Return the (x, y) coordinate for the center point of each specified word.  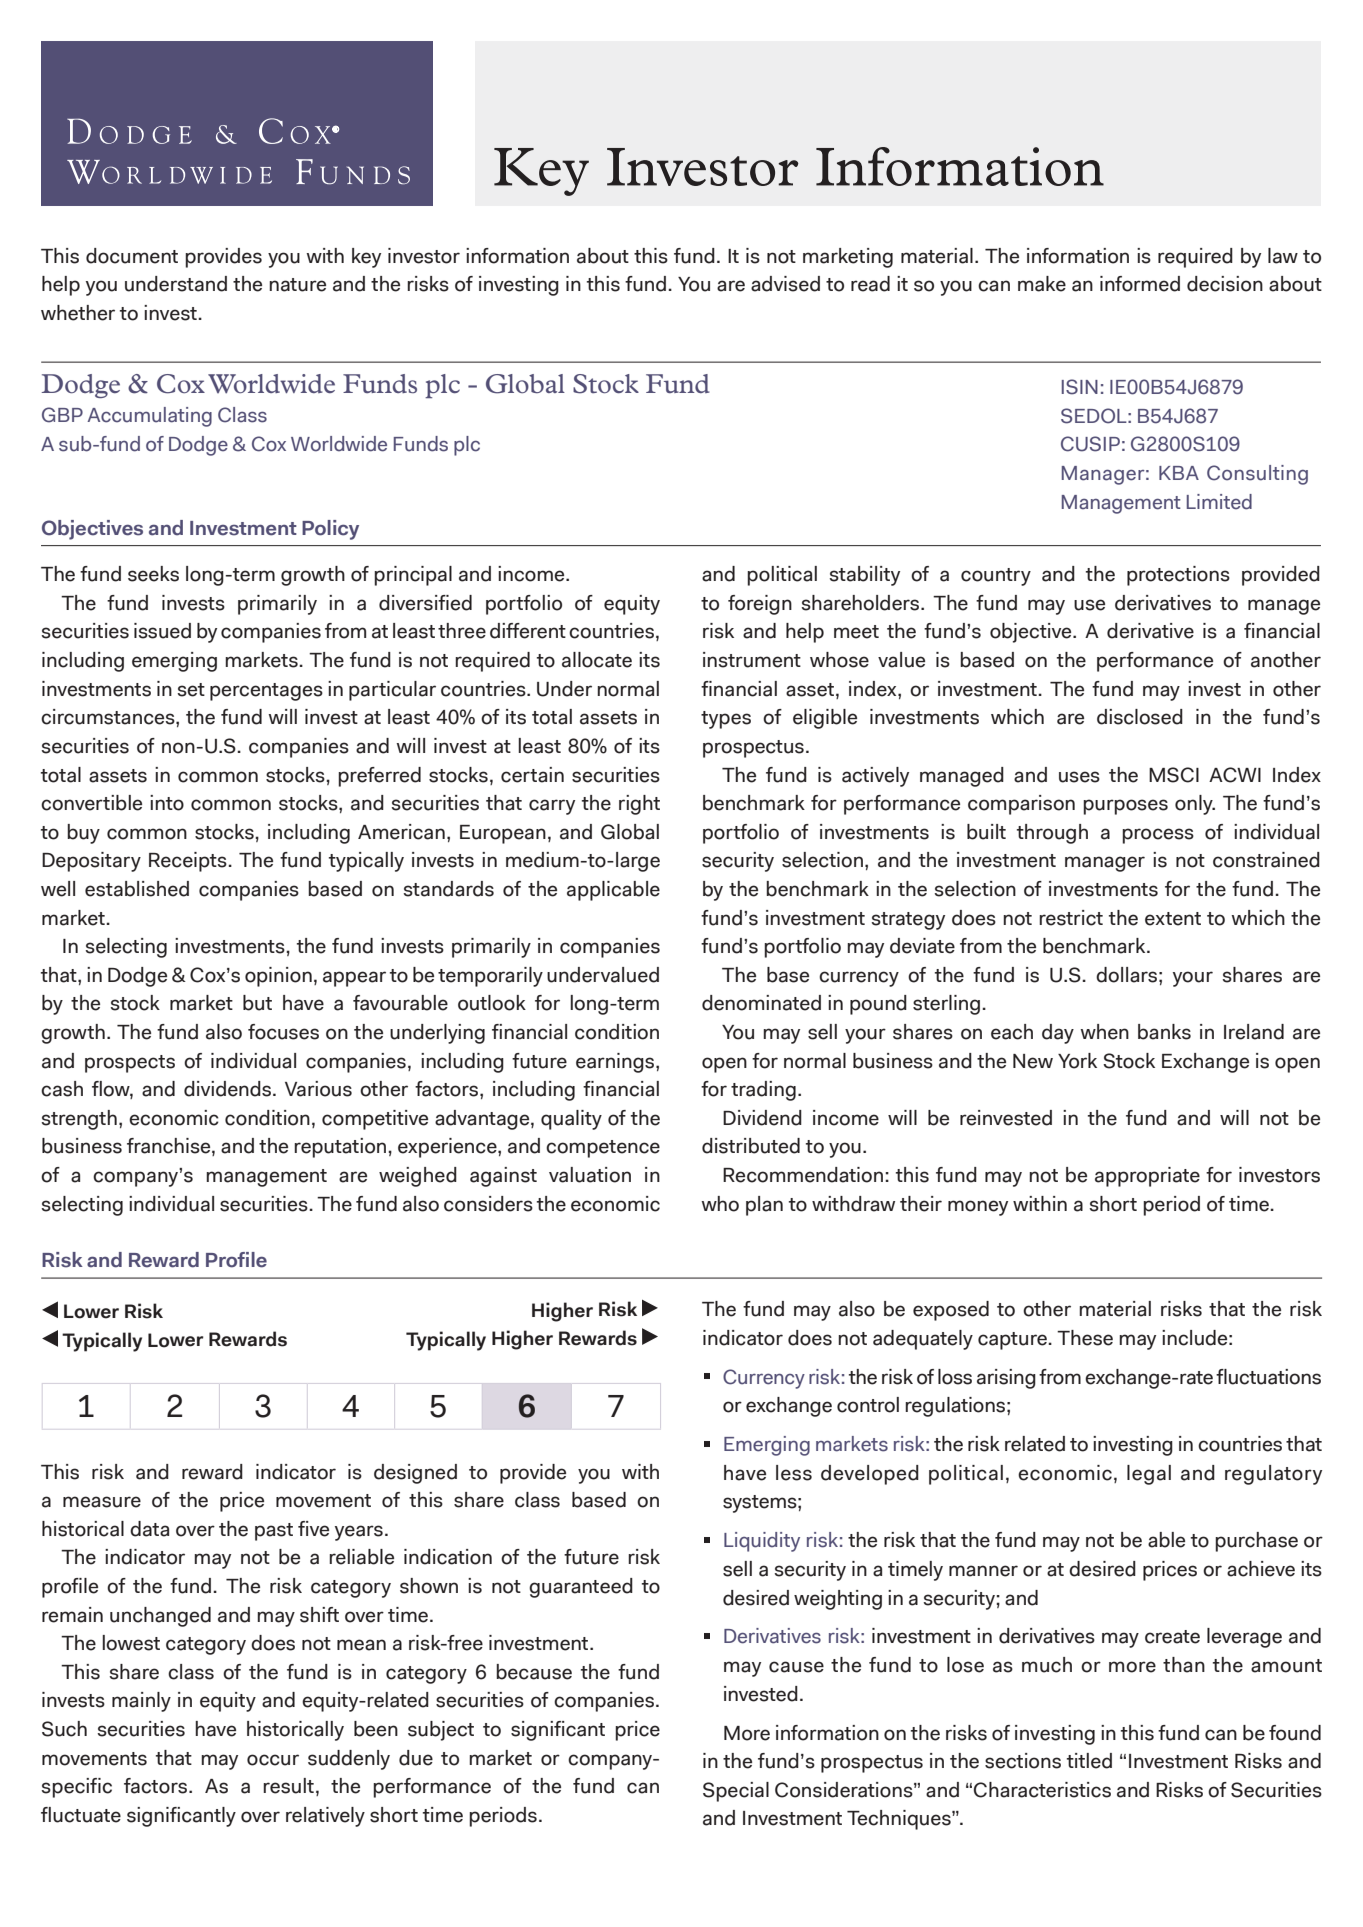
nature (297, 285)
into (167, 803)
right (639, 805)
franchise (170, 1147)
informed (1140, 284)
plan (764, 1206)
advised (785, 284)
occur (273, 1760)
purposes (1125, 807)
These (1085, 1338)
